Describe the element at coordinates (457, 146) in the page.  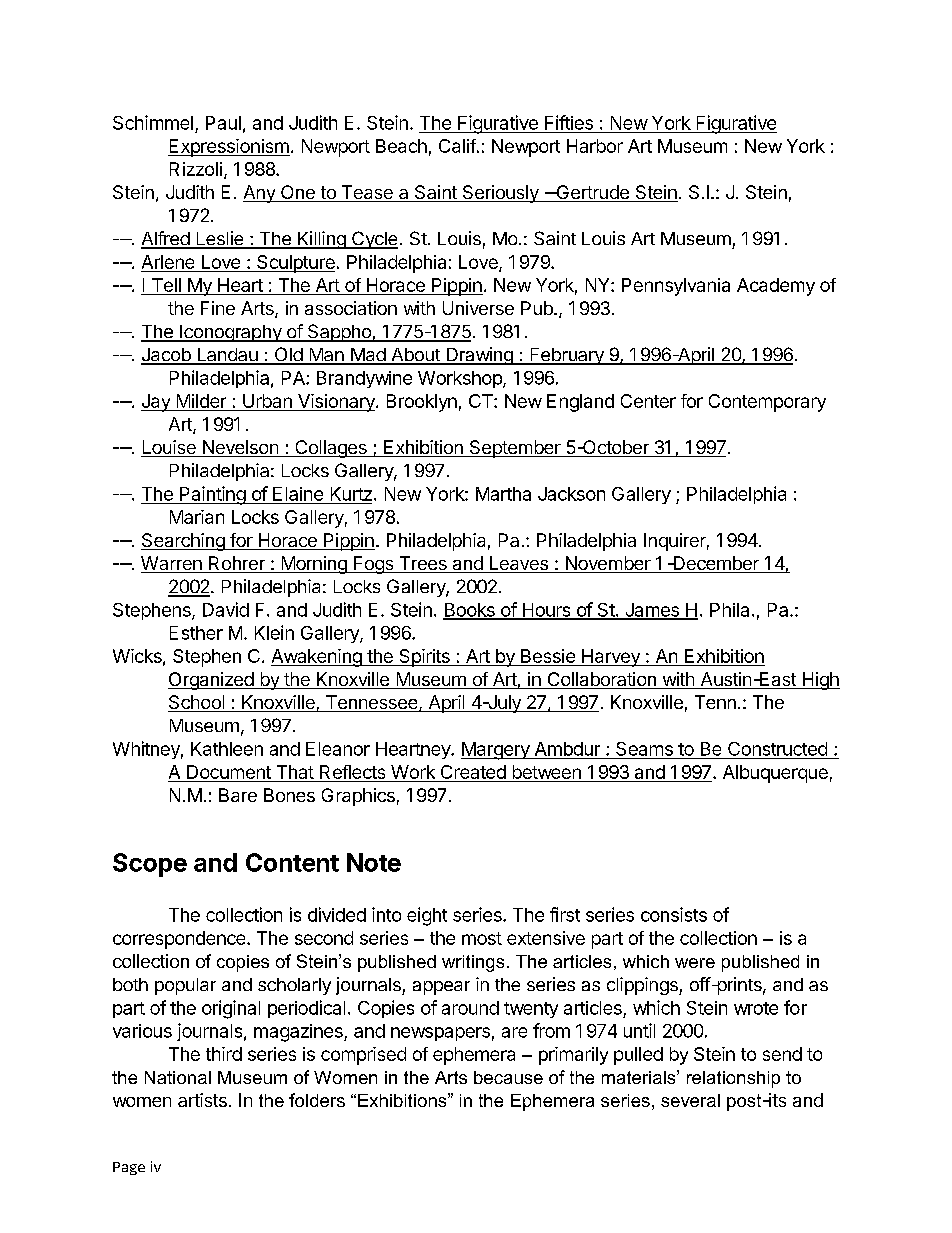
I see `Calif` at that location.
